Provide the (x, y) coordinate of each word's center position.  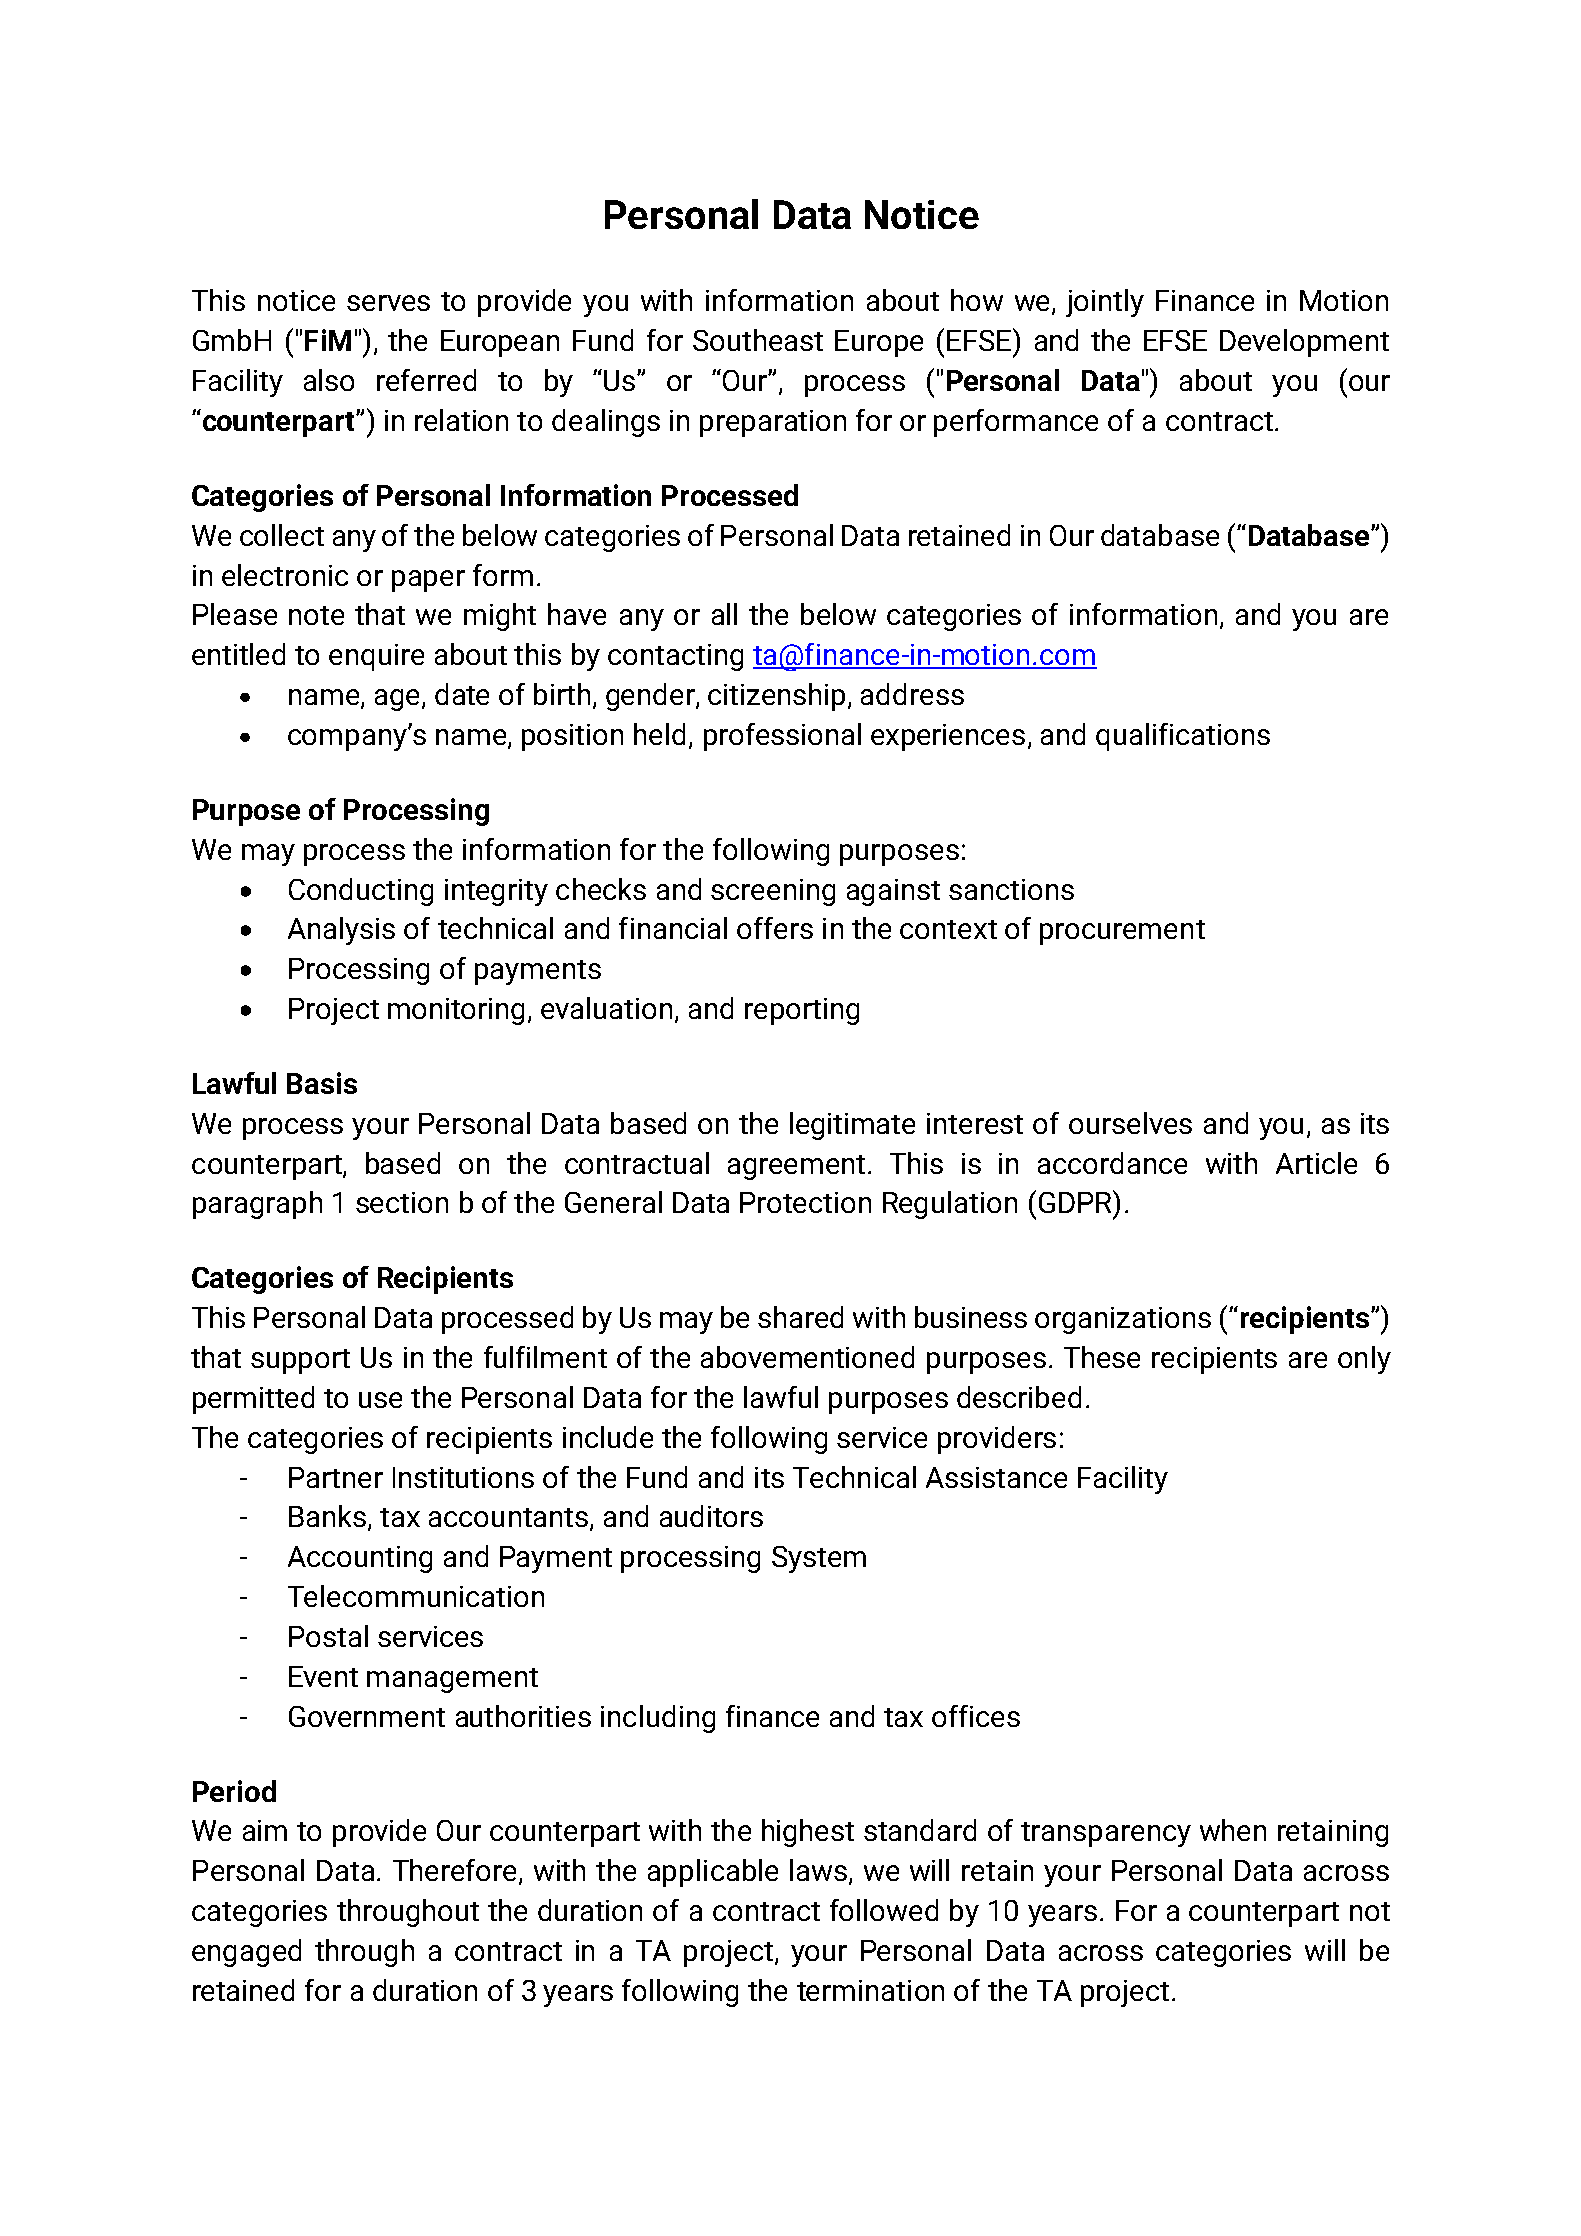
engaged (246, 1953)
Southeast (758, 340)
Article (1316, 1163)
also (329, 380)
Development (1304, 343)
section (402, 1202)
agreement (796, 1167)
